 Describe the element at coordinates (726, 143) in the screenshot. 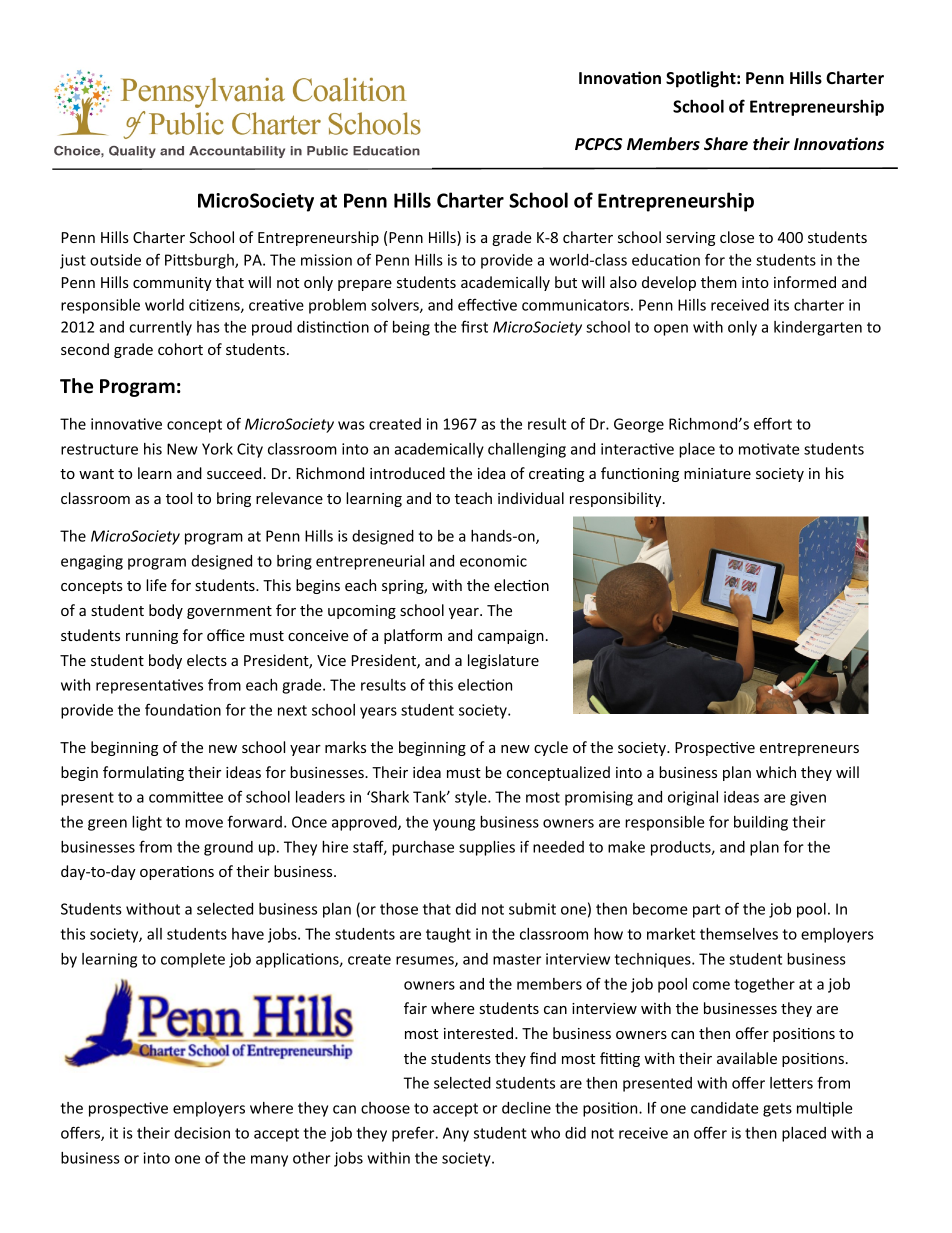

I see `Share` at that location.
